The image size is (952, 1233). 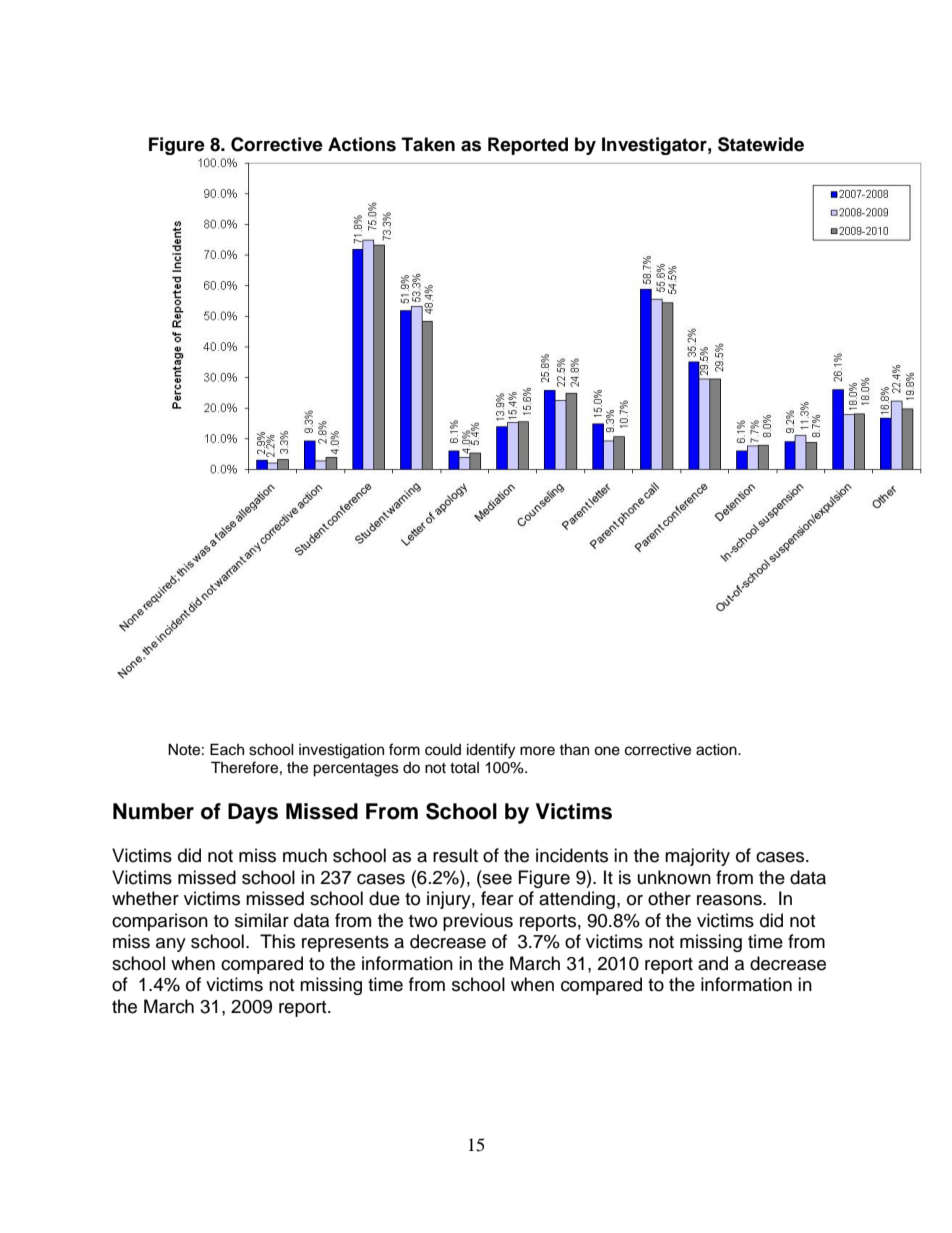 What do you see at coordinates (607, 751) in the screenshot?
I see `one` at bounding box center [607, 751].
